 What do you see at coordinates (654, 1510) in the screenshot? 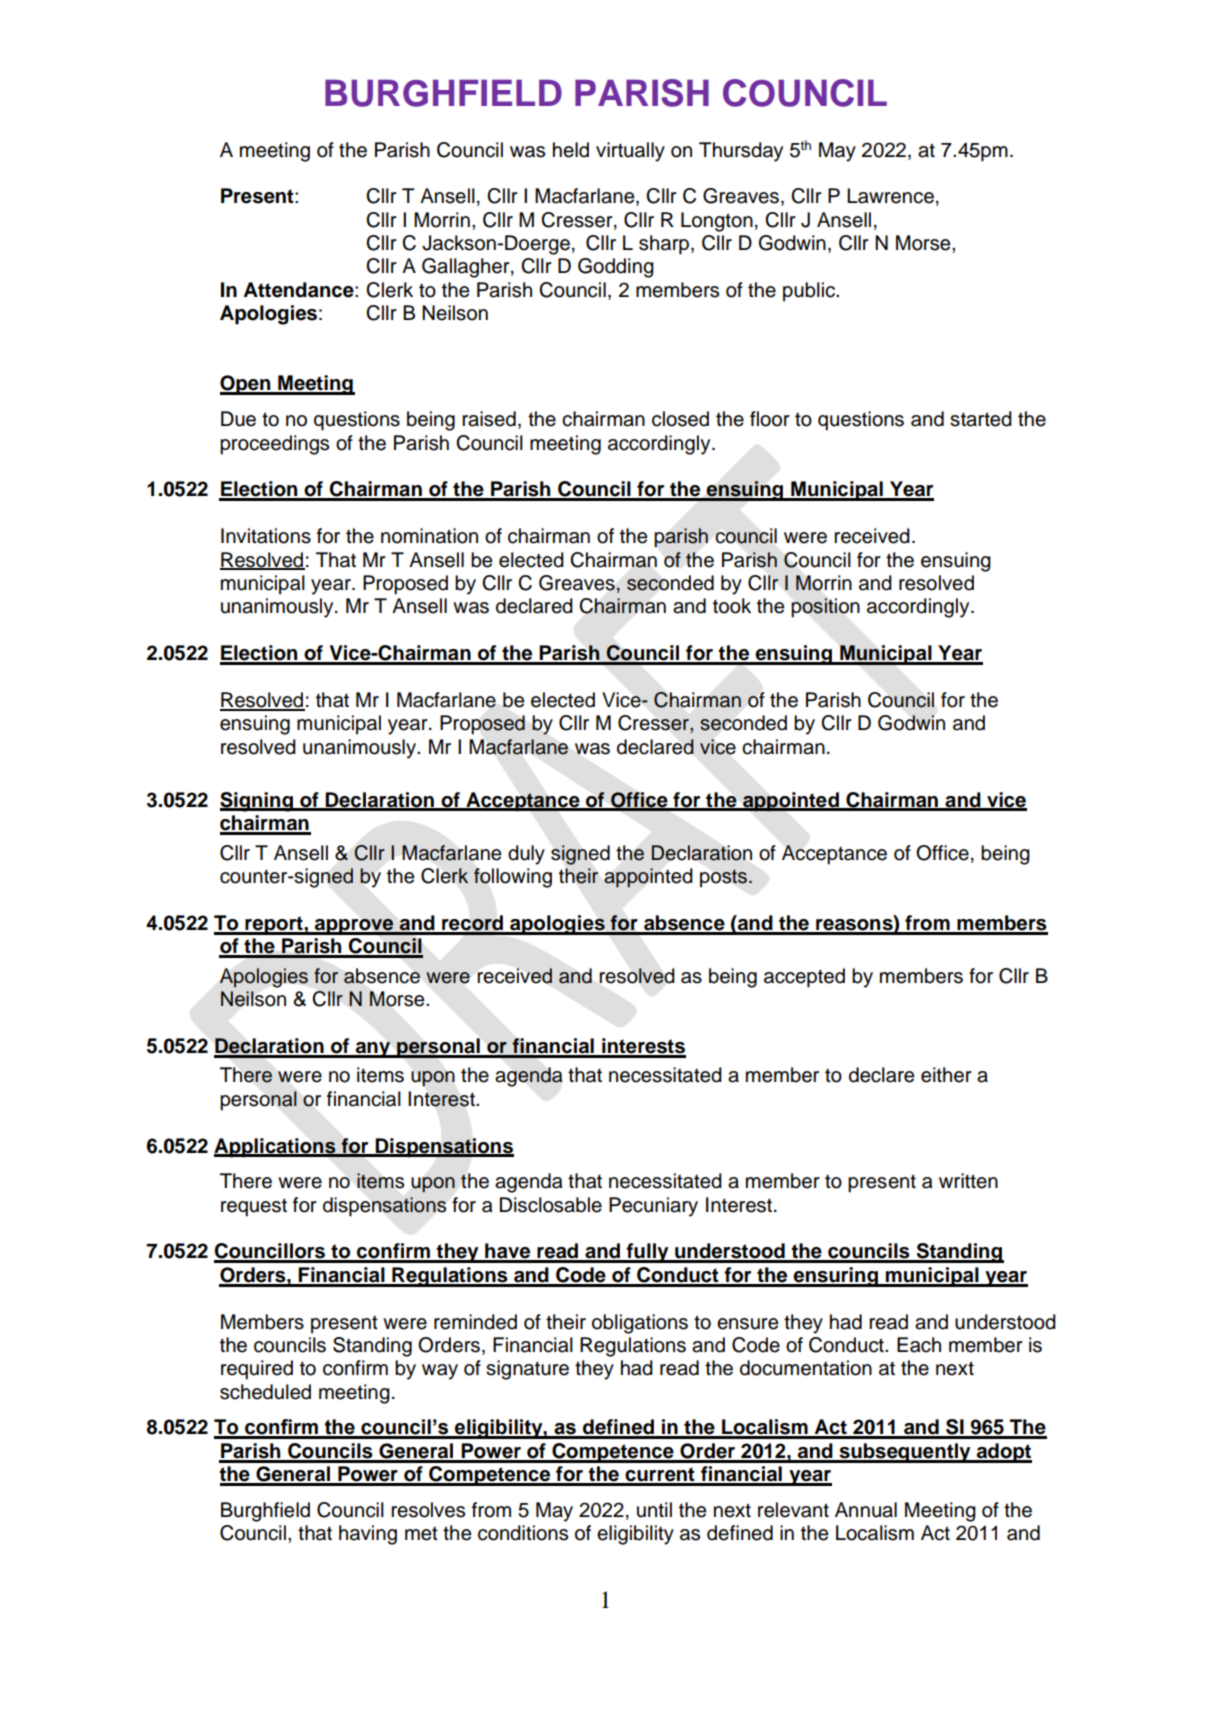
I see `until` at bounding box center [654, 1510].
